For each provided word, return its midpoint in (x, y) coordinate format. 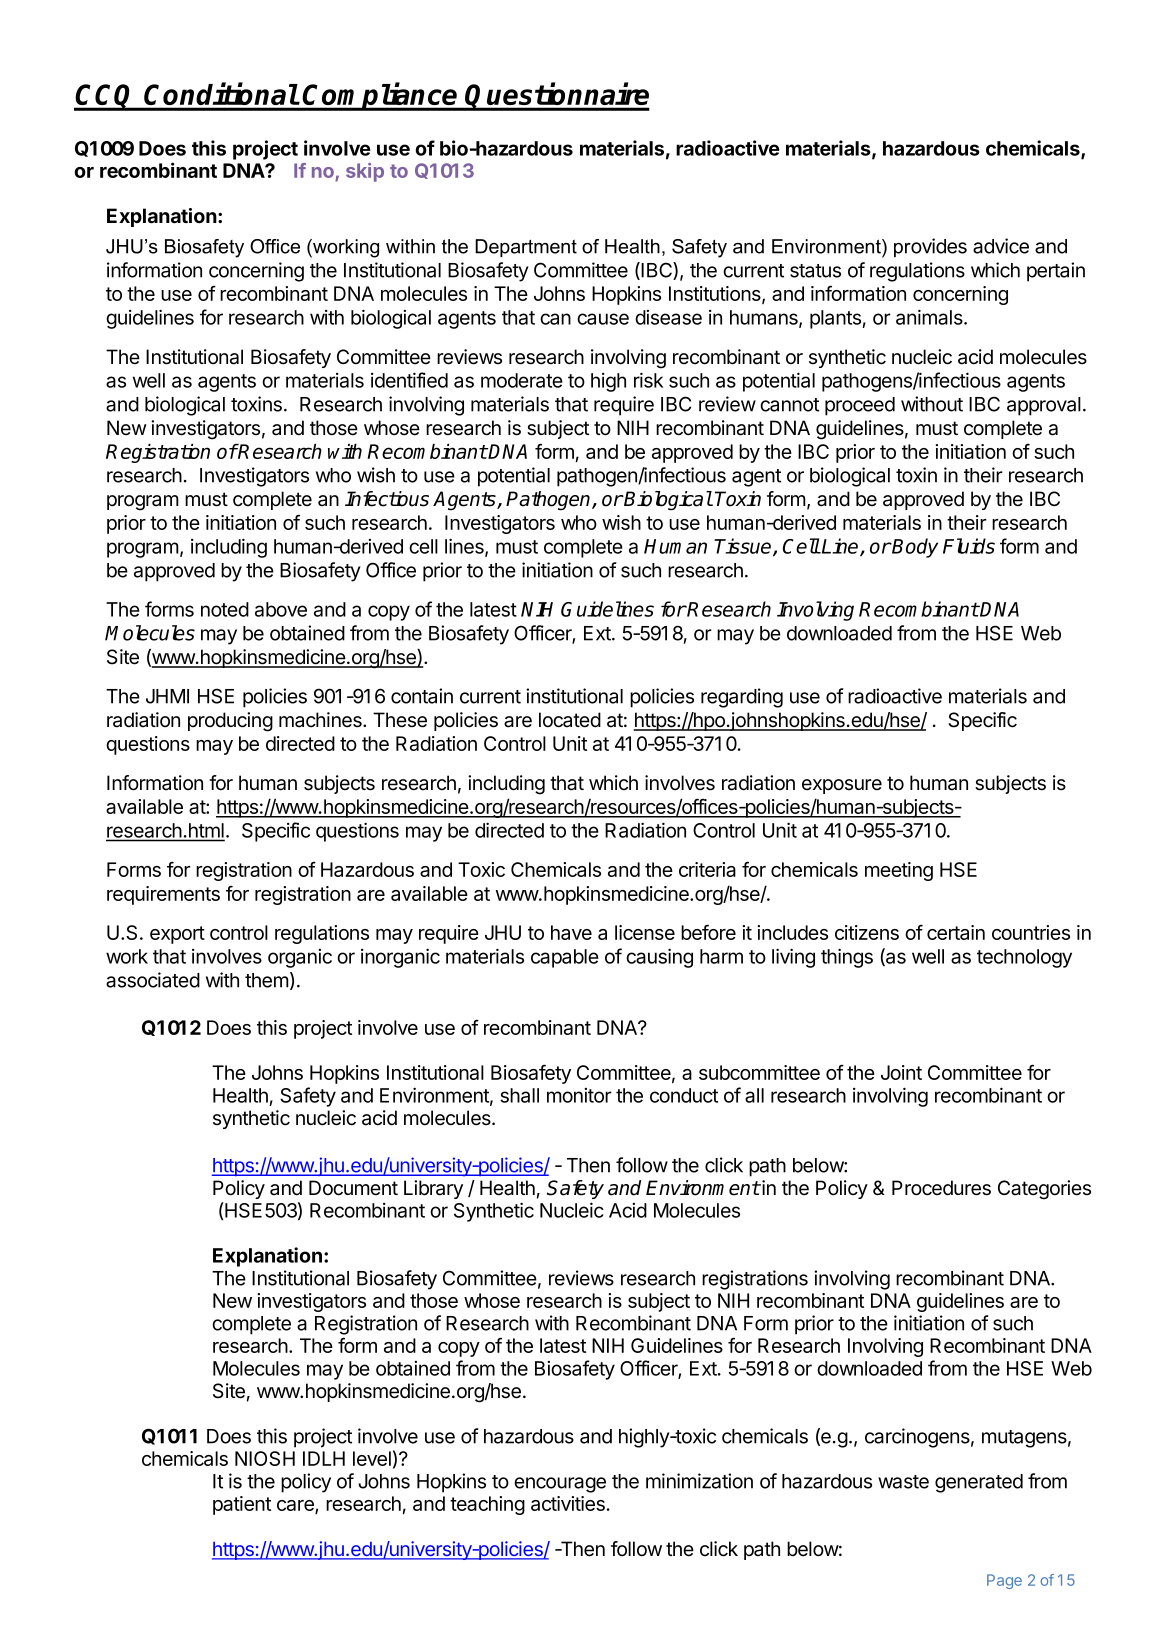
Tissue (744, 547)
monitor (579, 1095)
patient (242, 1505)
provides (930, 247)
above (281, 609)
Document (353, 1188)
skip (365, 172)
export (177, 935)
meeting (899, 871)
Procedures (941, 1188)
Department (526, 248)
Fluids (969, 546)
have (571, 932)
